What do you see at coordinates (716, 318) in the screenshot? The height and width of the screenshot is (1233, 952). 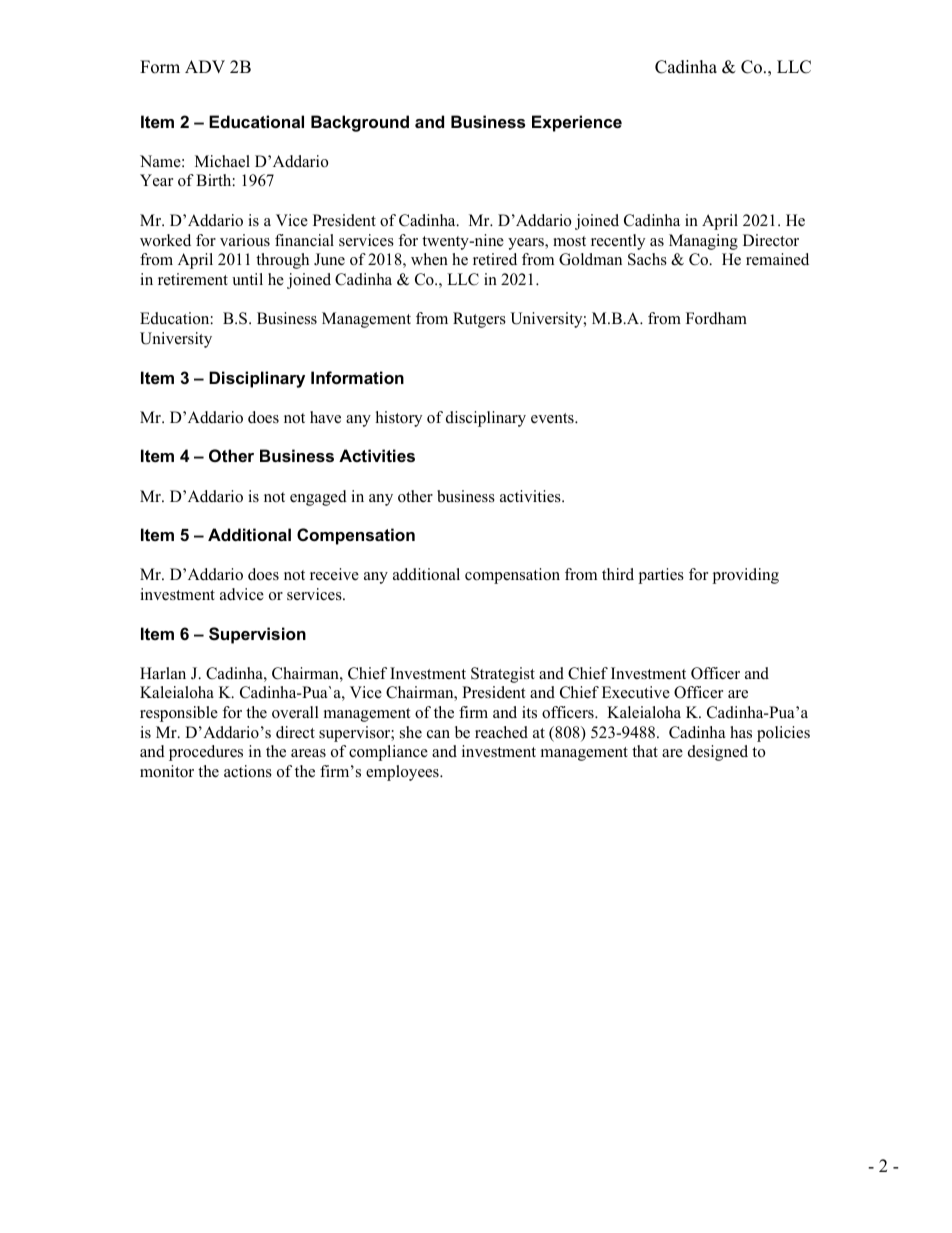 I see `Fordham` at bounding box center [716, 318].
